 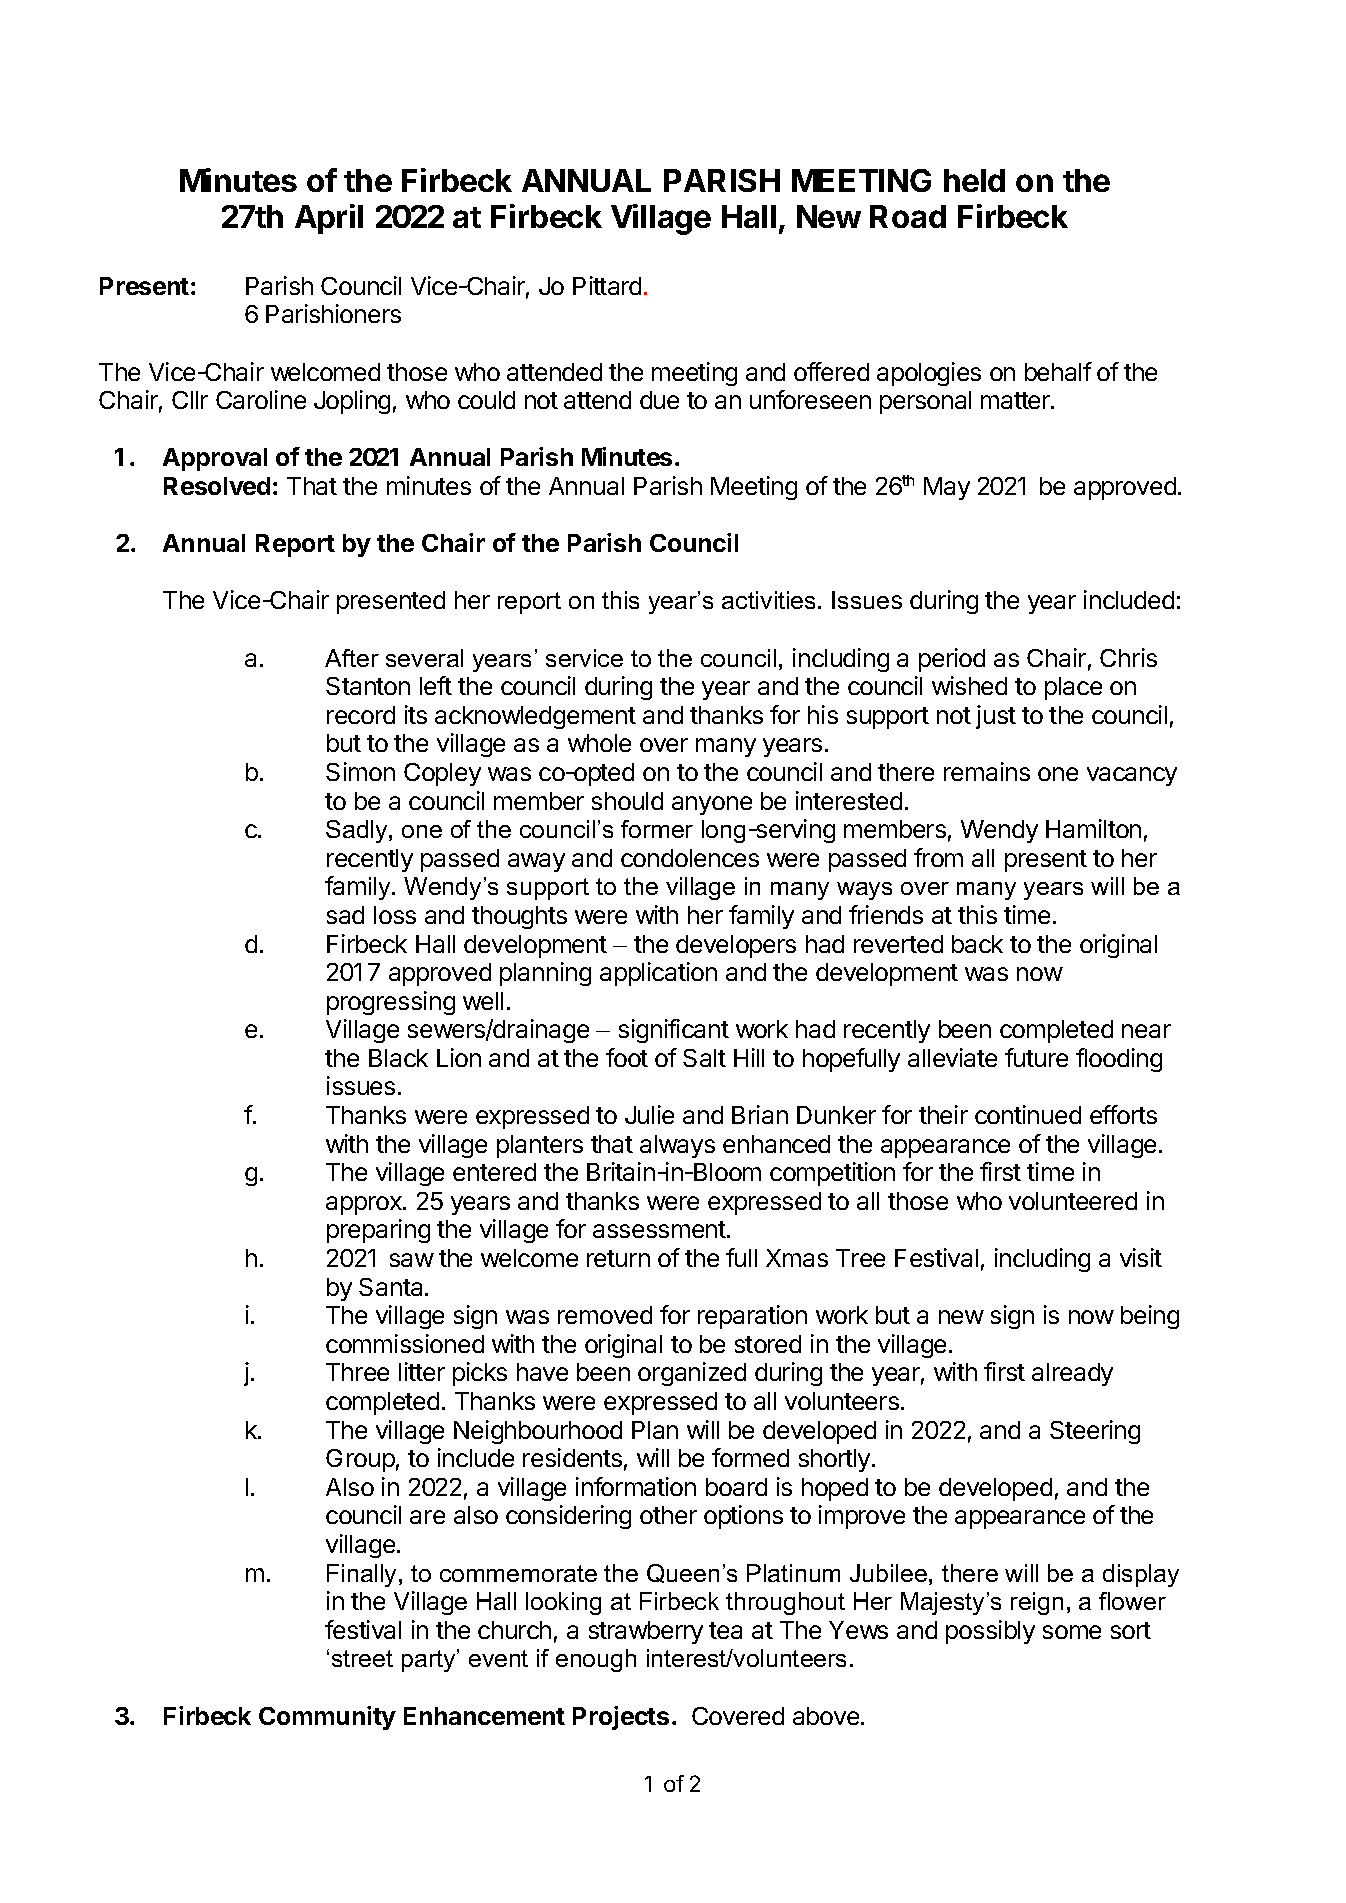 What do you see at coordinates (977, 944) in the image?
I see `back` at bounding box center [977, 944].
